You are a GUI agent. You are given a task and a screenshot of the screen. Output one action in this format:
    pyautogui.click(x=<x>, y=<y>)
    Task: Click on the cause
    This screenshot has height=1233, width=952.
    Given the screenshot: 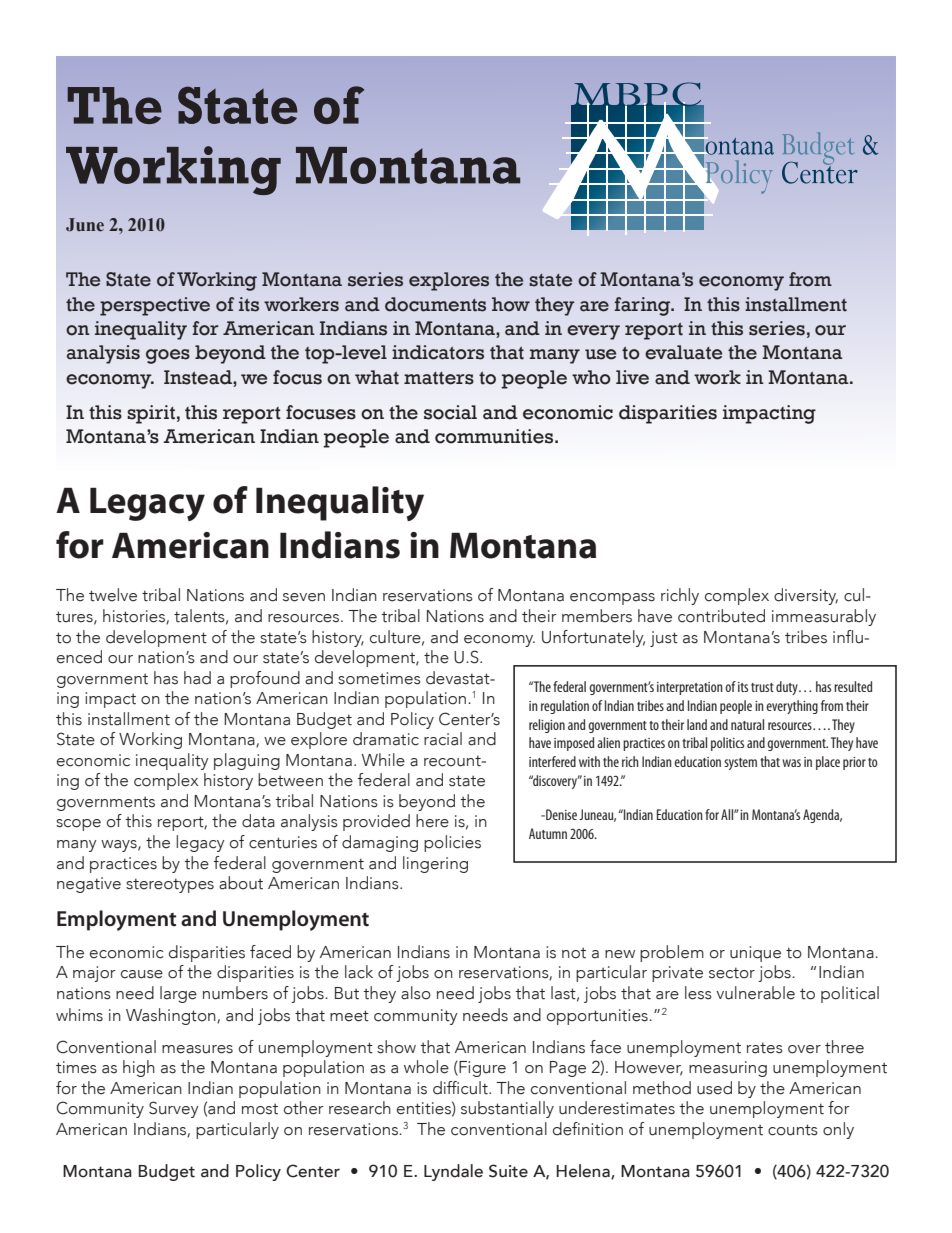 What is the action you would take?
    pyautogui.click(x=142, y=974)
